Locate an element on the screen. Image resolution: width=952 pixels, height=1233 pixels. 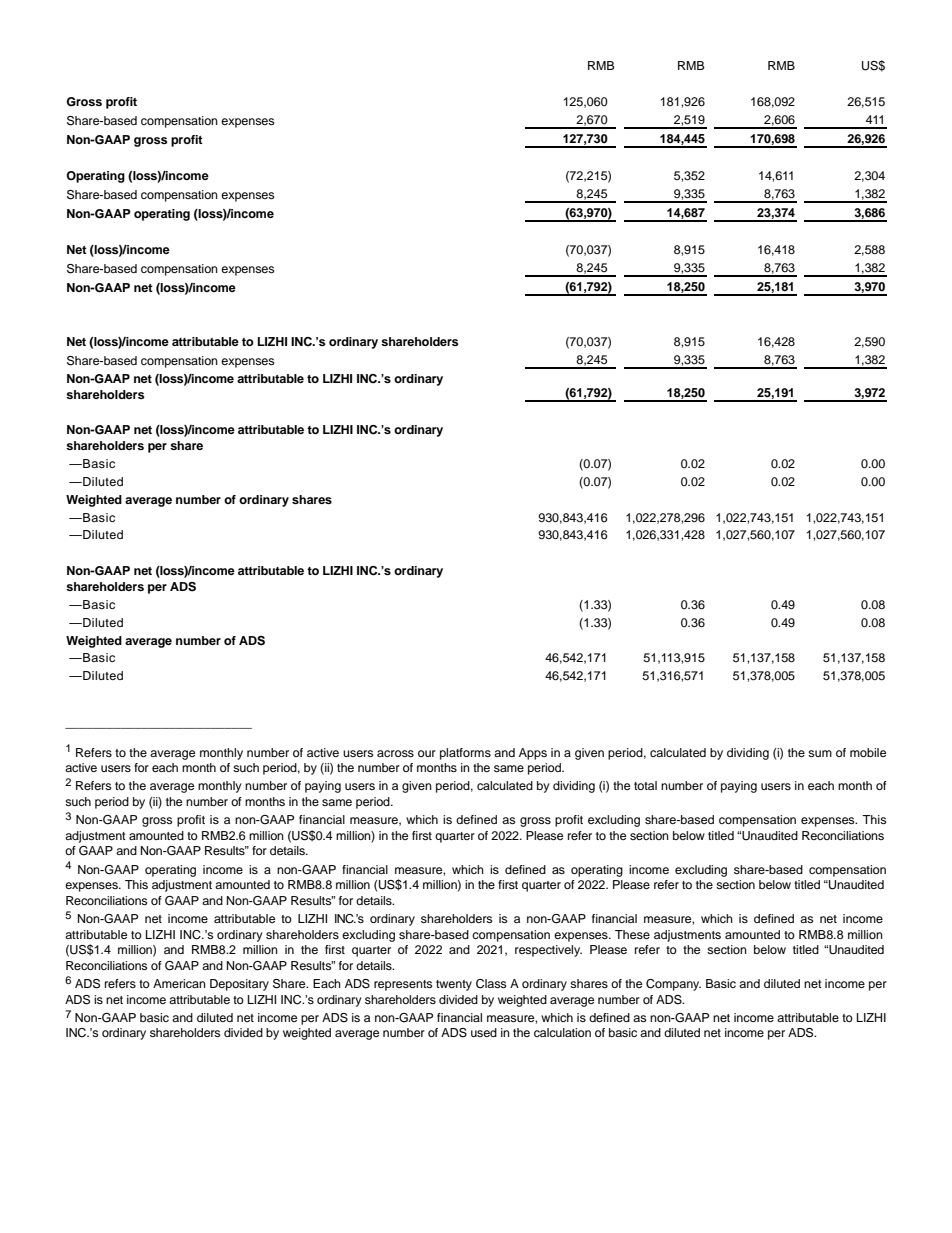
sum is located at coordinates (820, 753).
